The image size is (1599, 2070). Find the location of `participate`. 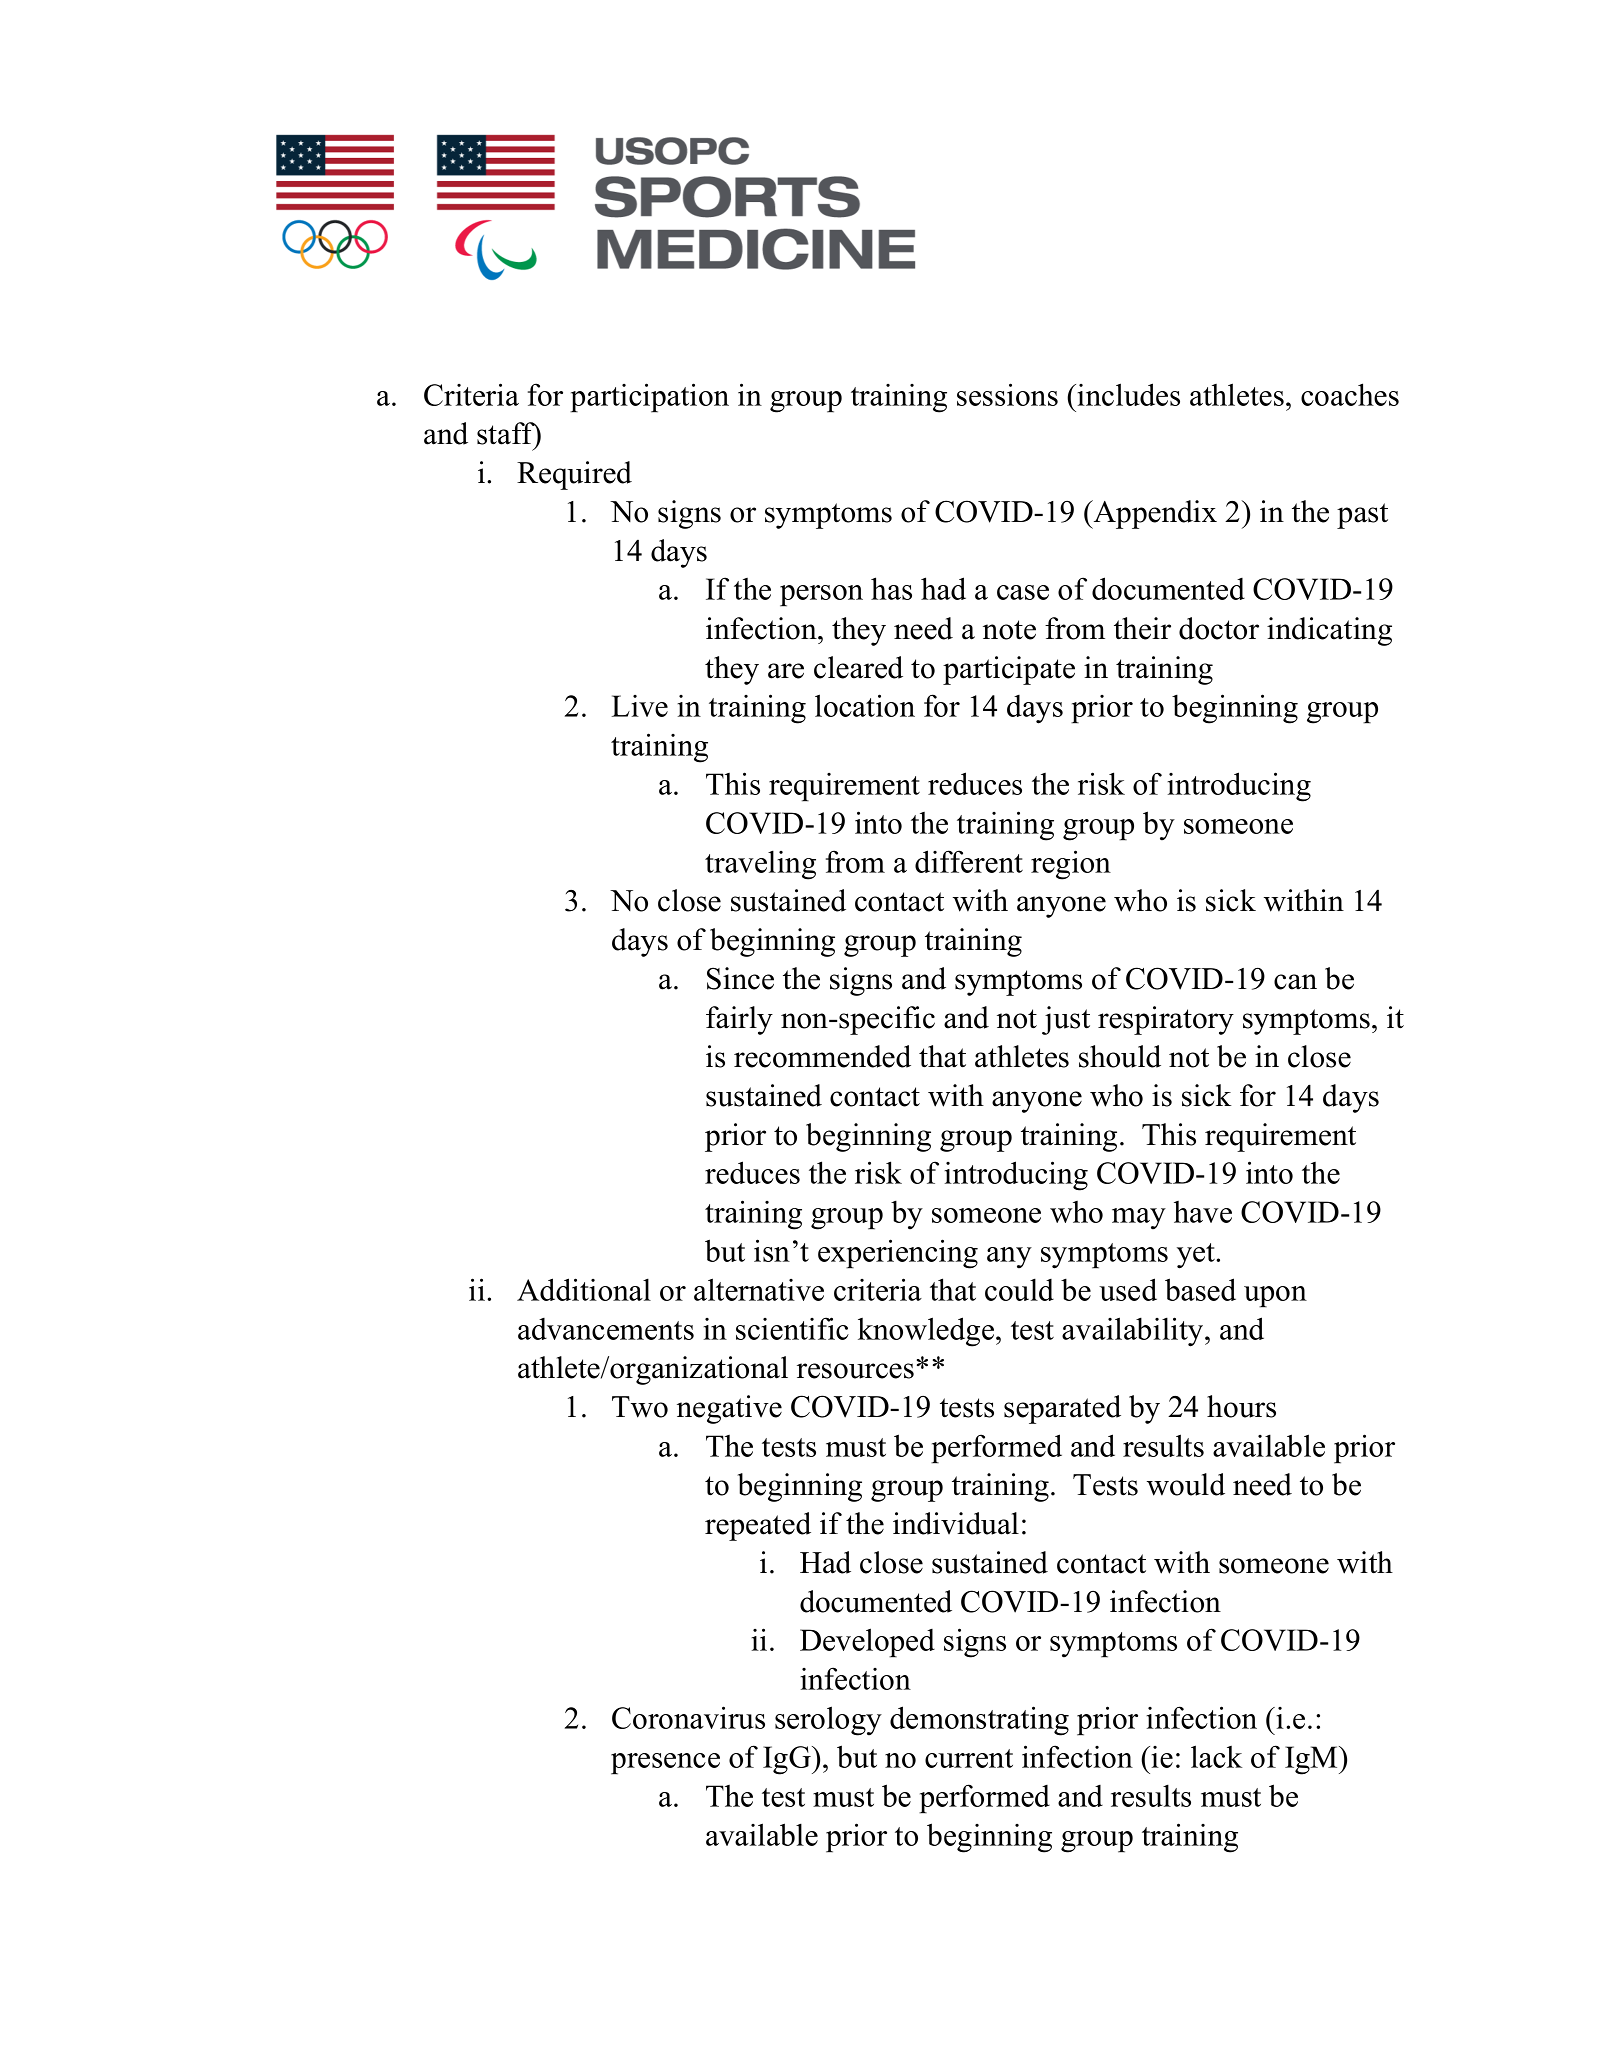

participate is located at coordinates (1009, 670).
